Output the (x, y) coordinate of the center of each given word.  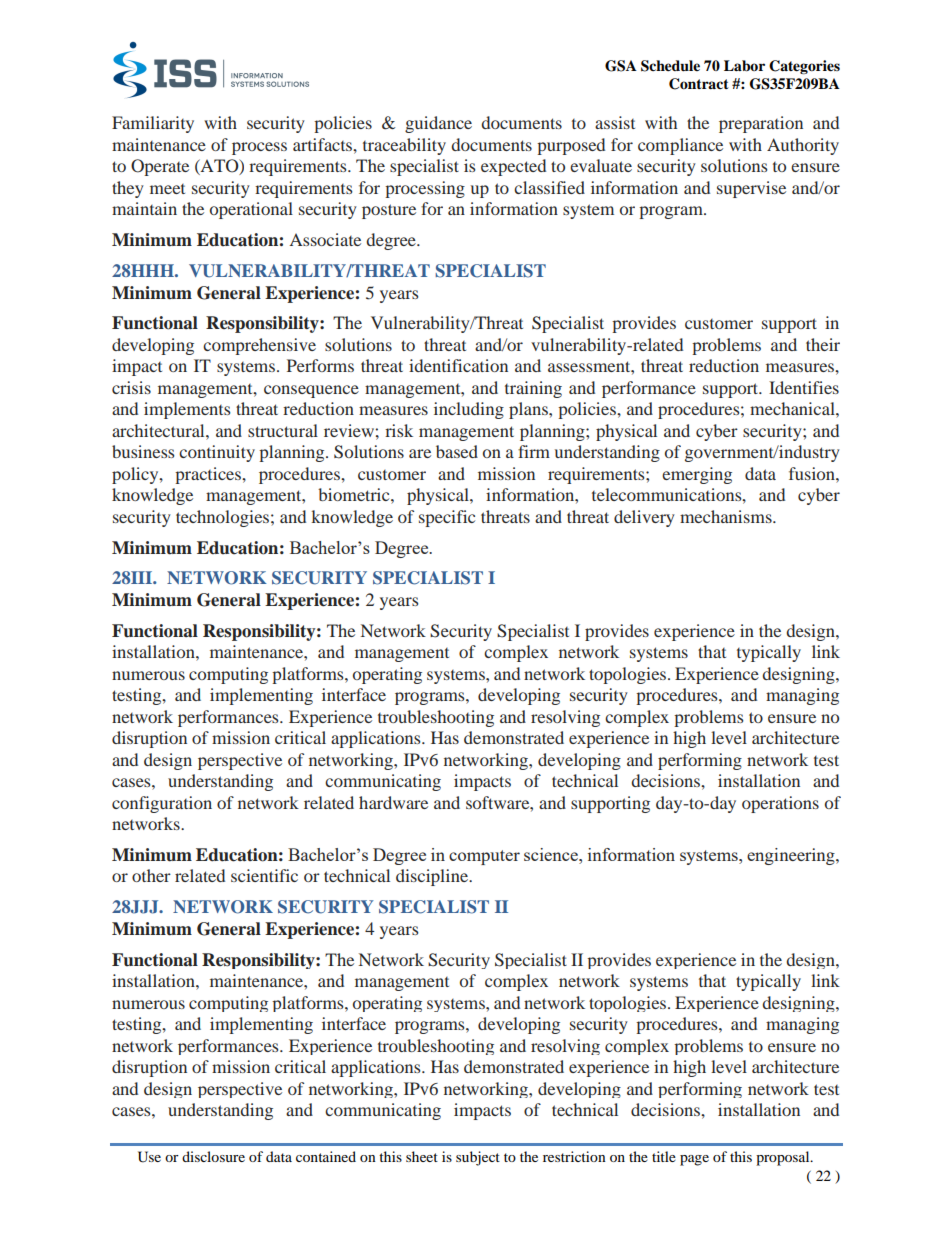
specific (447, 518)
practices (209, 475)
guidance (438, 124)
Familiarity (153, 124)
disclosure (213, 1156)
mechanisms (727, 516)
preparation (761, 124)
